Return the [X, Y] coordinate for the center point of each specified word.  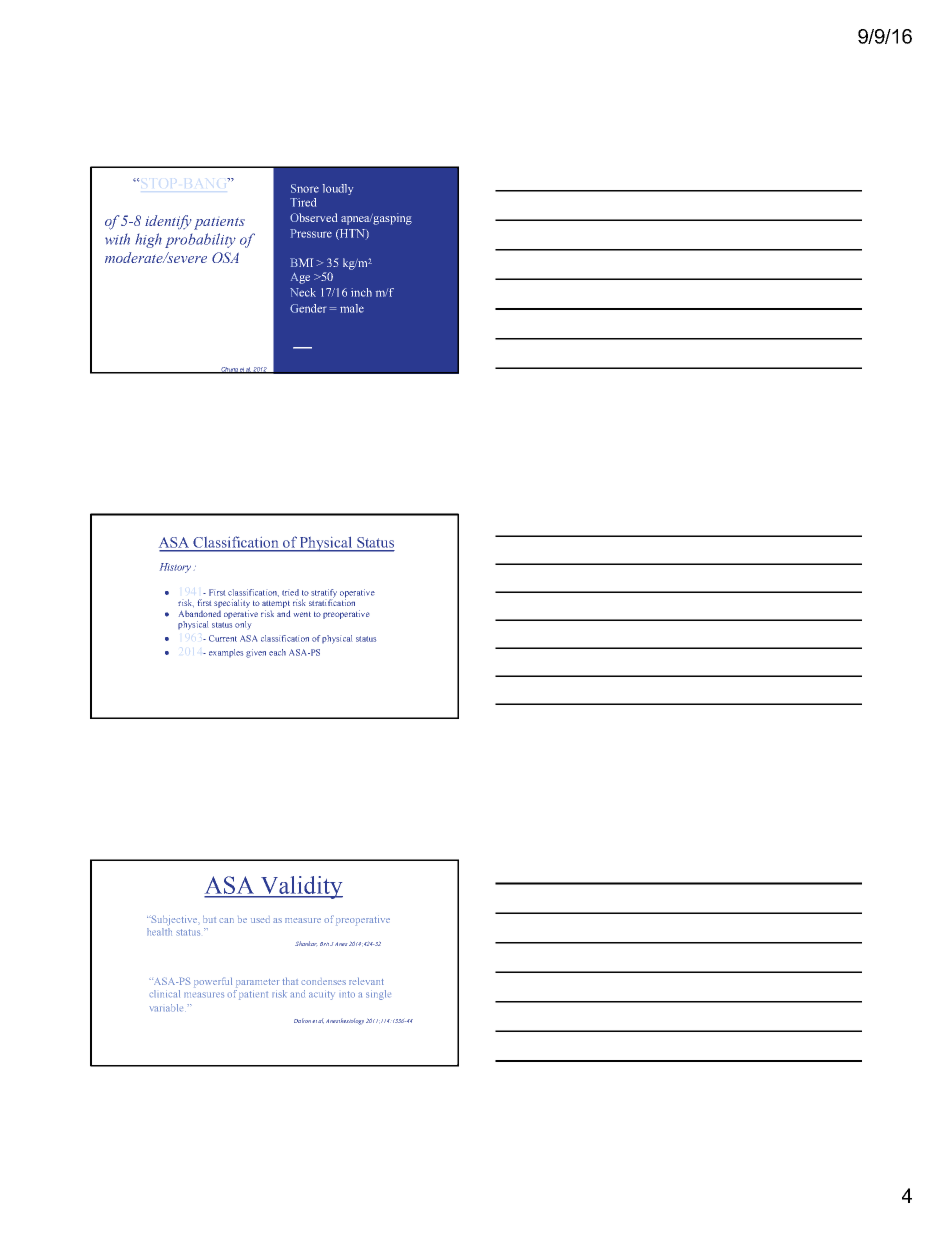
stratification [332, 601]
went [302, 614]
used [260, 919]
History [175, 568]
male [352, 308]
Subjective [175, 920]
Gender [308, 308]
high [148, 240]
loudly [338, 189]
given [256, 653]
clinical [164, 994]
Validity [300, 887]
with [117, 239]
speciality [232, 605]
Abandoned [200, 614]
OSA [225, 257]
